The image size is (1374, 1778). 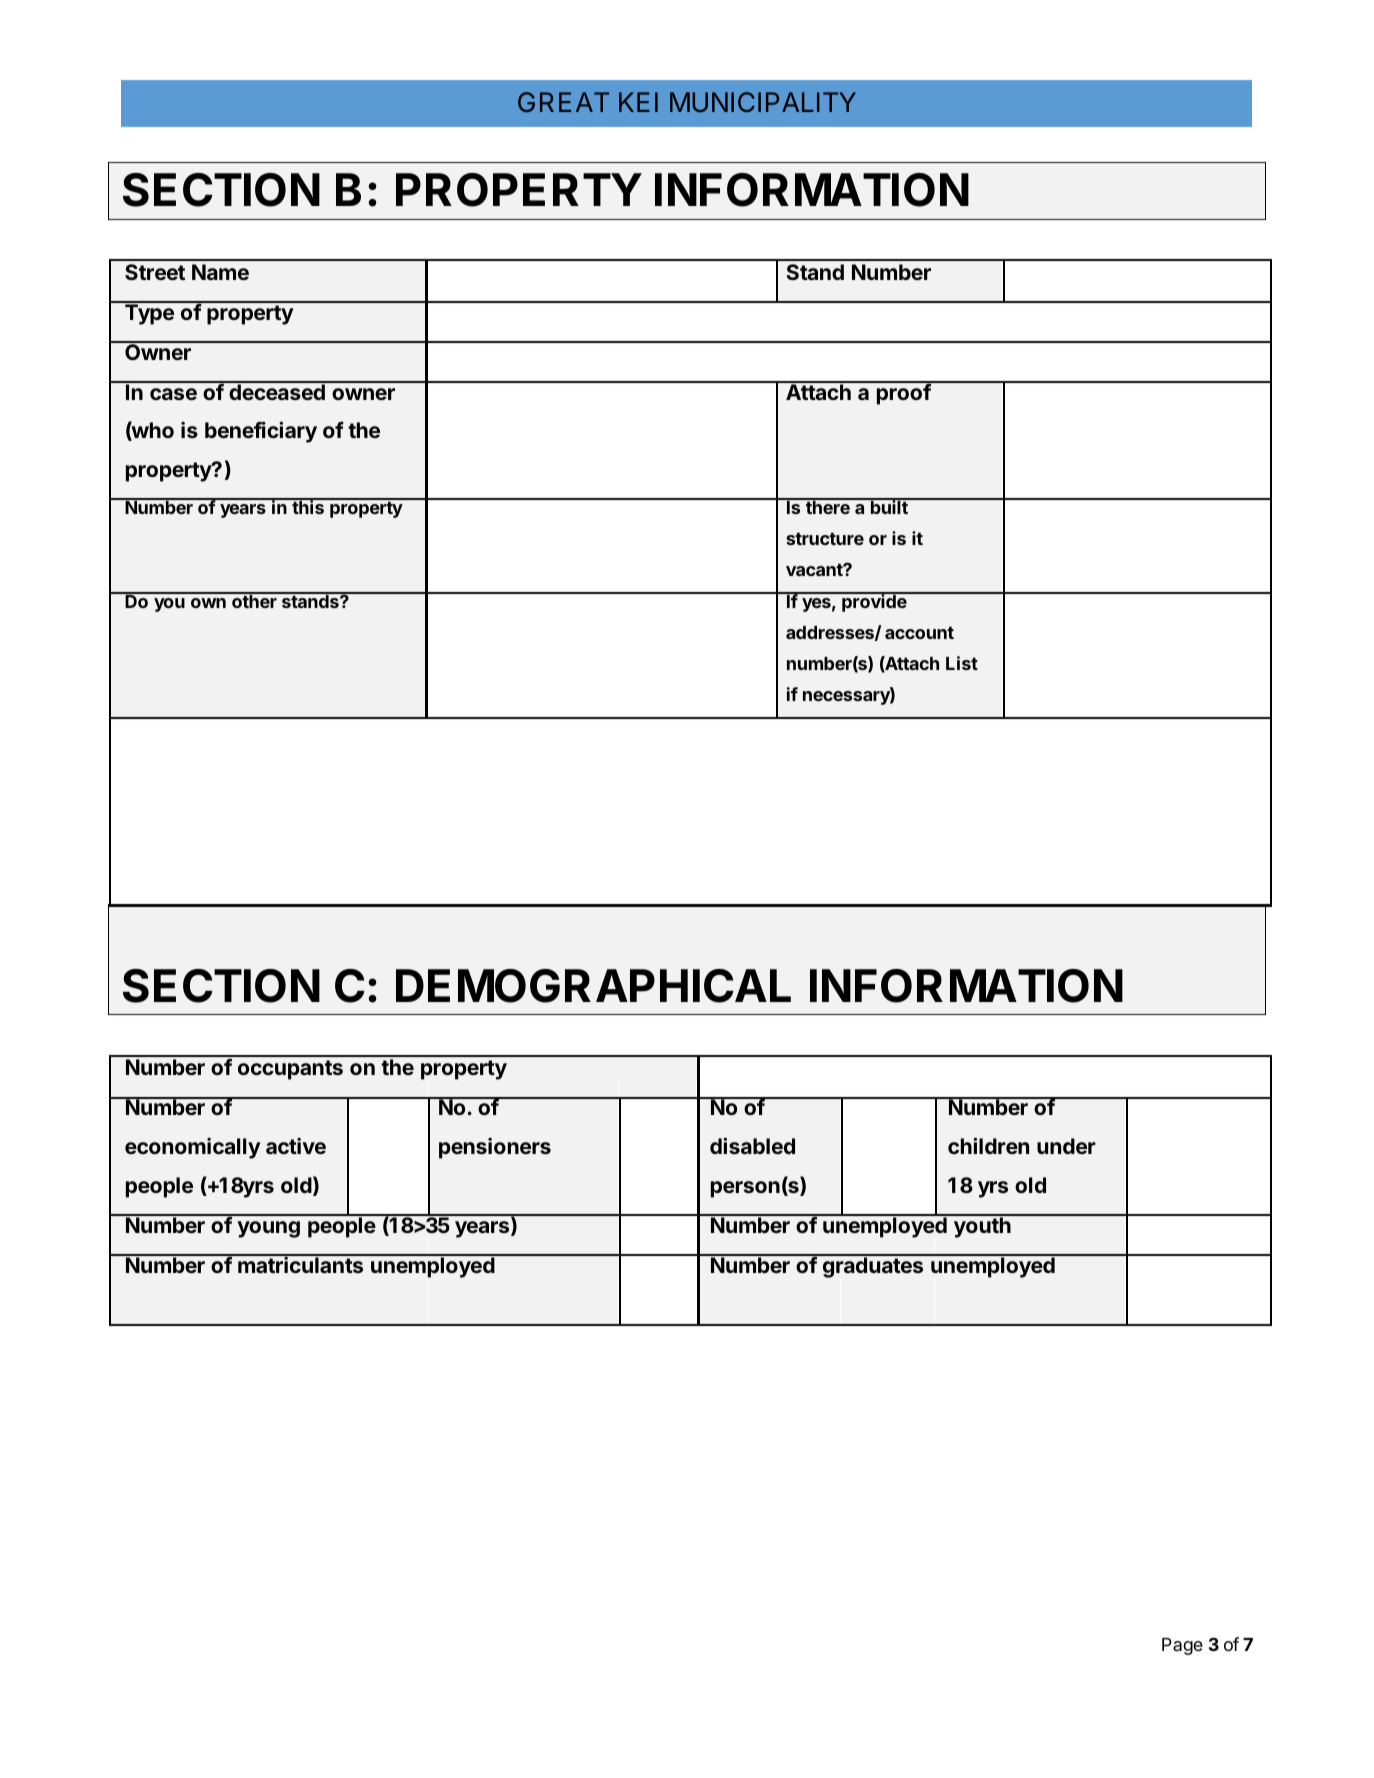 I want to click on Name, so click(x=220, y=272).
